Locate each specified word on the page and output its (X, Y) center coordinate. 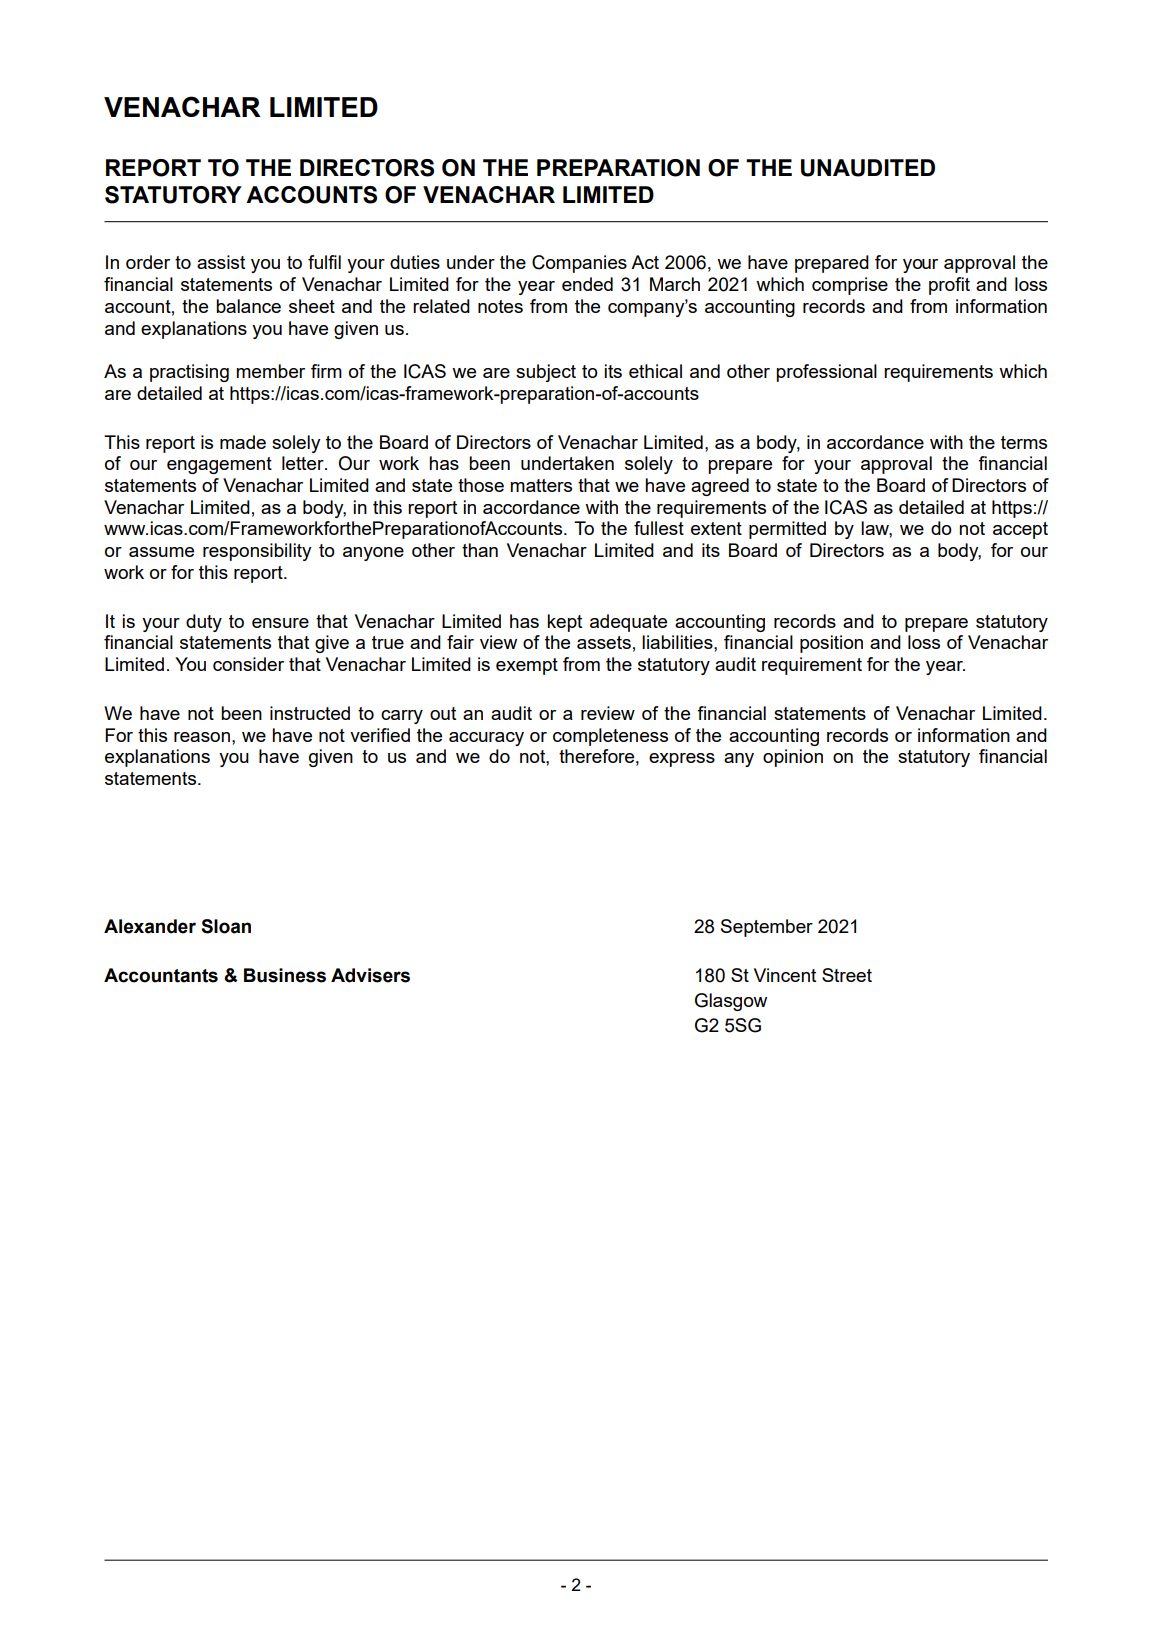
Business (285, 975)
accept (1020, 530)
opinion (793, 758)
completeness (610, 737)
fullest (659, 528)
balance (248, 306)
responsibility (257, 552)
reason (202, 737)
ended (587, 284)
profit (949, 286)
